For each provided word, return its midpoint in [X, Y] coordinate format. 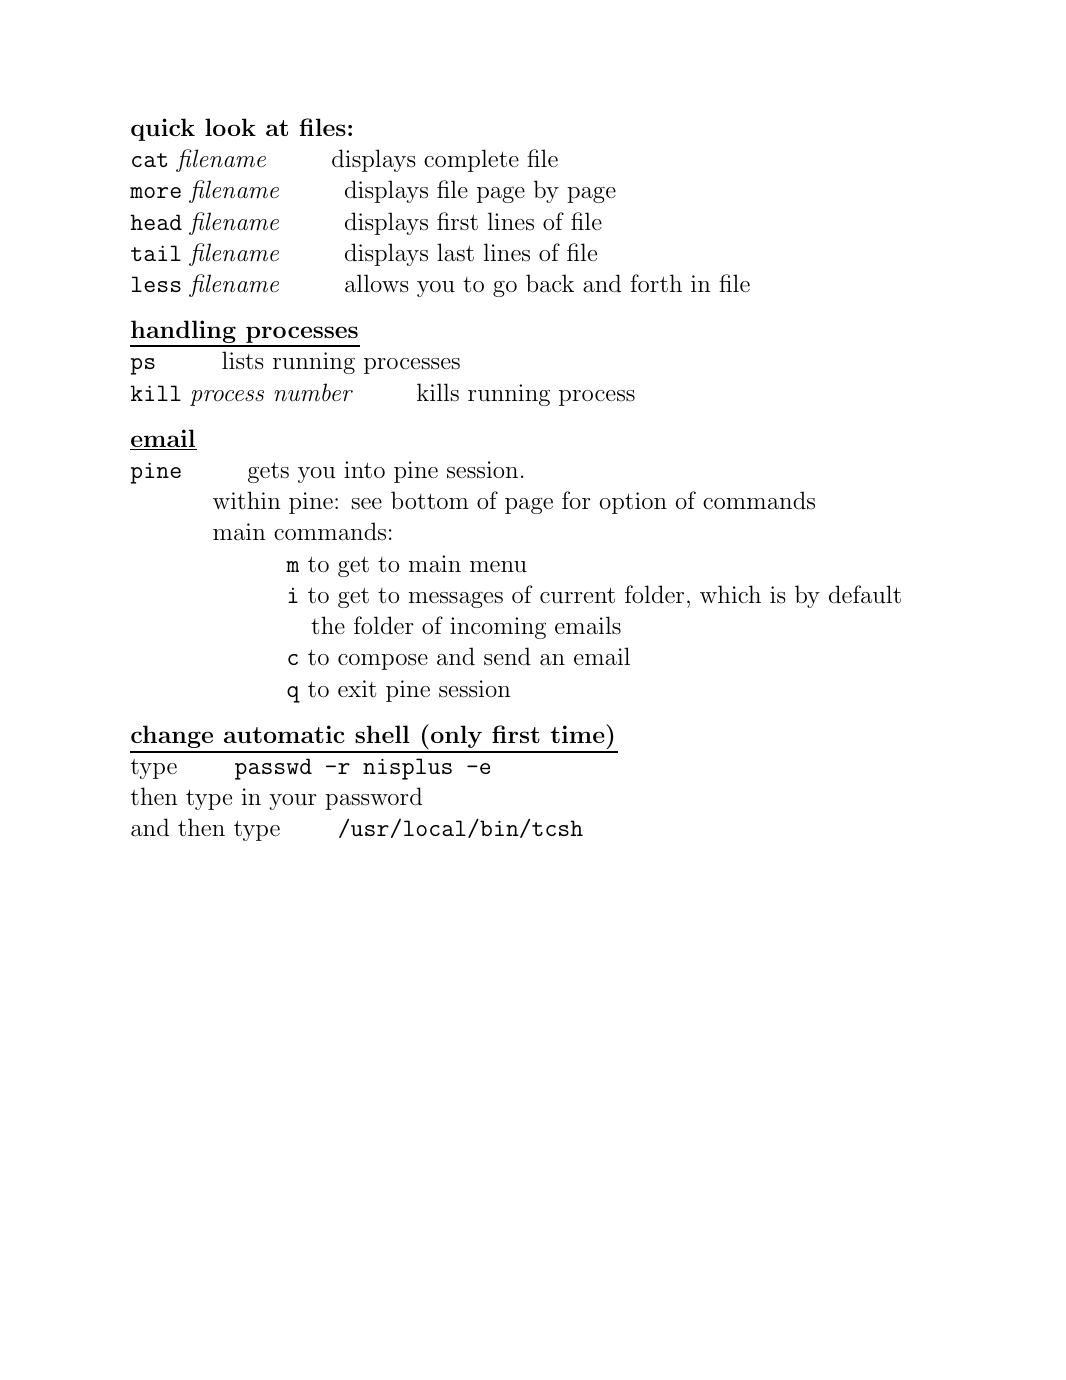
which [730, 594]
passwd [273, 769]
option [633, 503]
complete [471, 160]
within [247, 500]
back [550, 283]
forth [656, 283]
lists [243, 360]
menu [498, 567]
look [230, 127]
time [579, 733]
